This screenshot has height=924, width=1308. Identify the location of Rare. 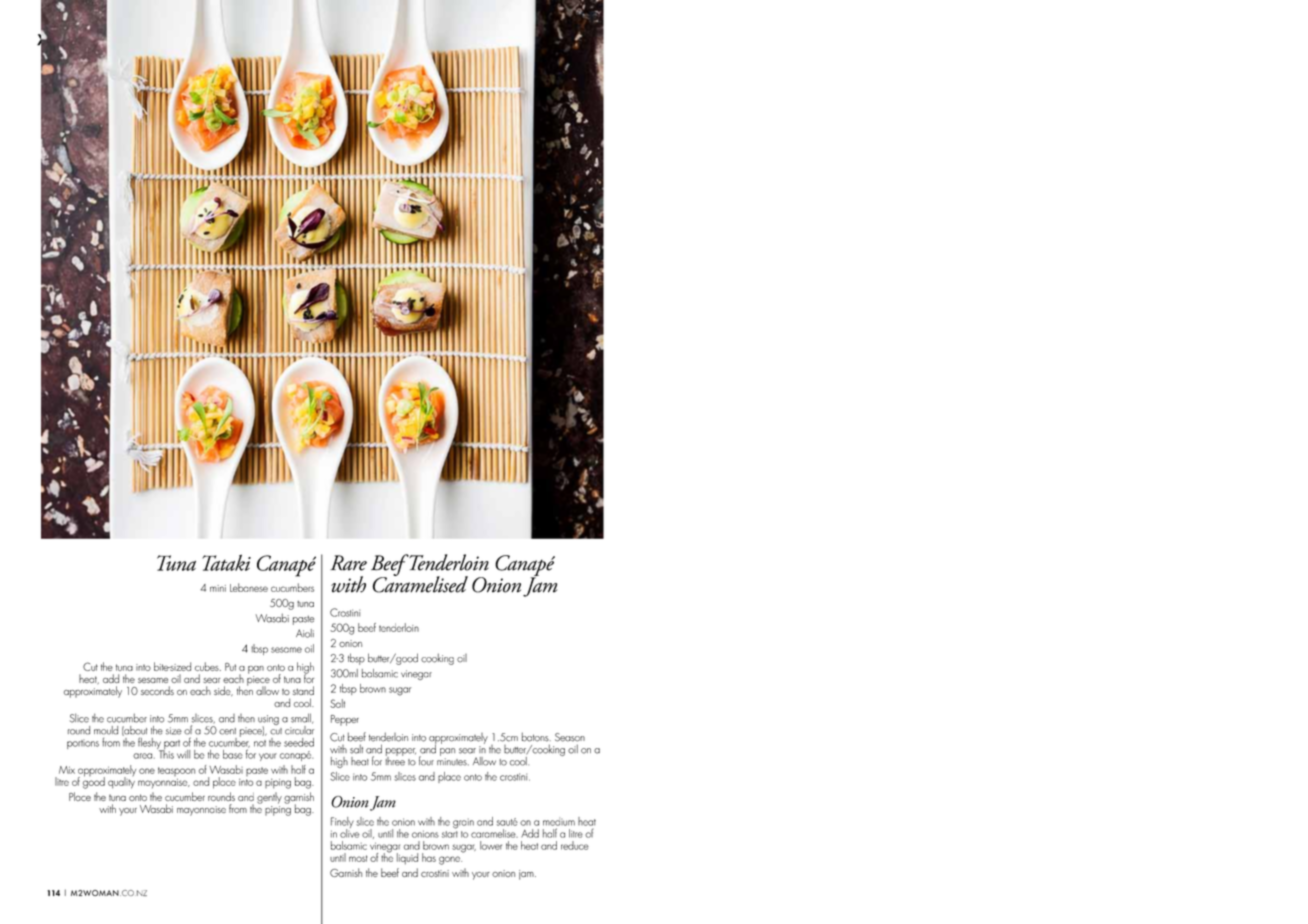
(348, 563).
